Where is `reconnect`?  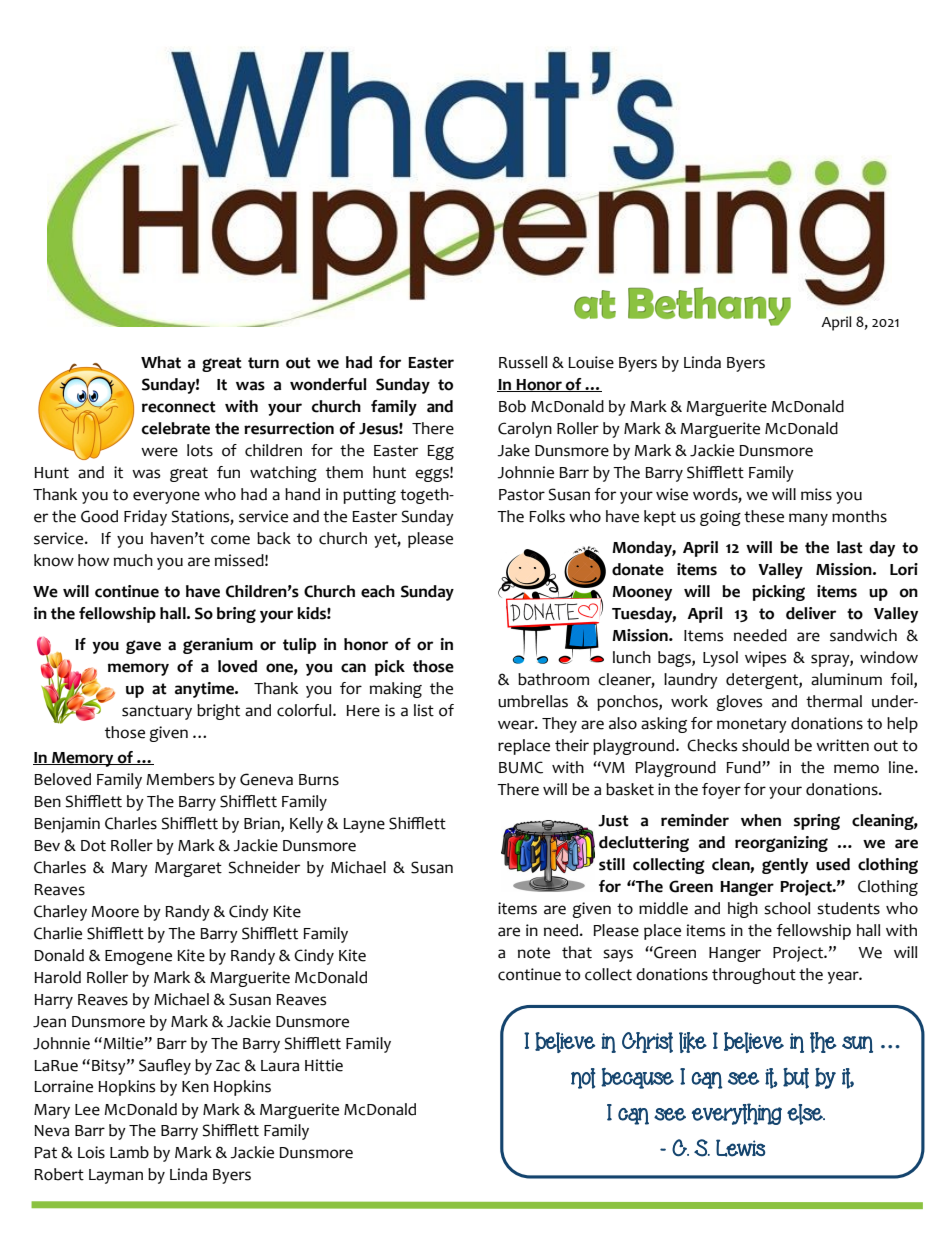
reconnect is located at coordinates (179, 407).
